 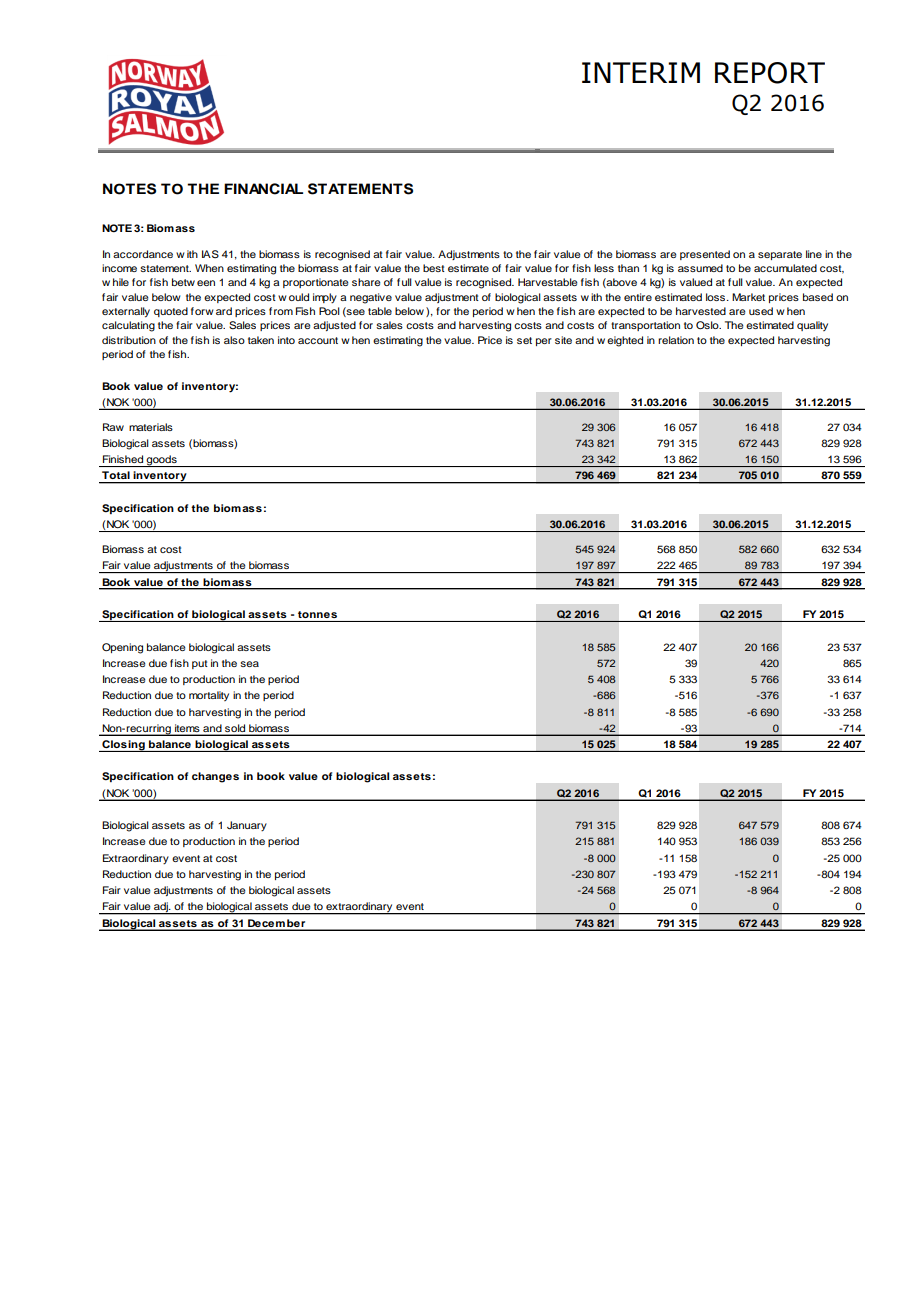 I want to click on also, so click(x=234, y=340).
